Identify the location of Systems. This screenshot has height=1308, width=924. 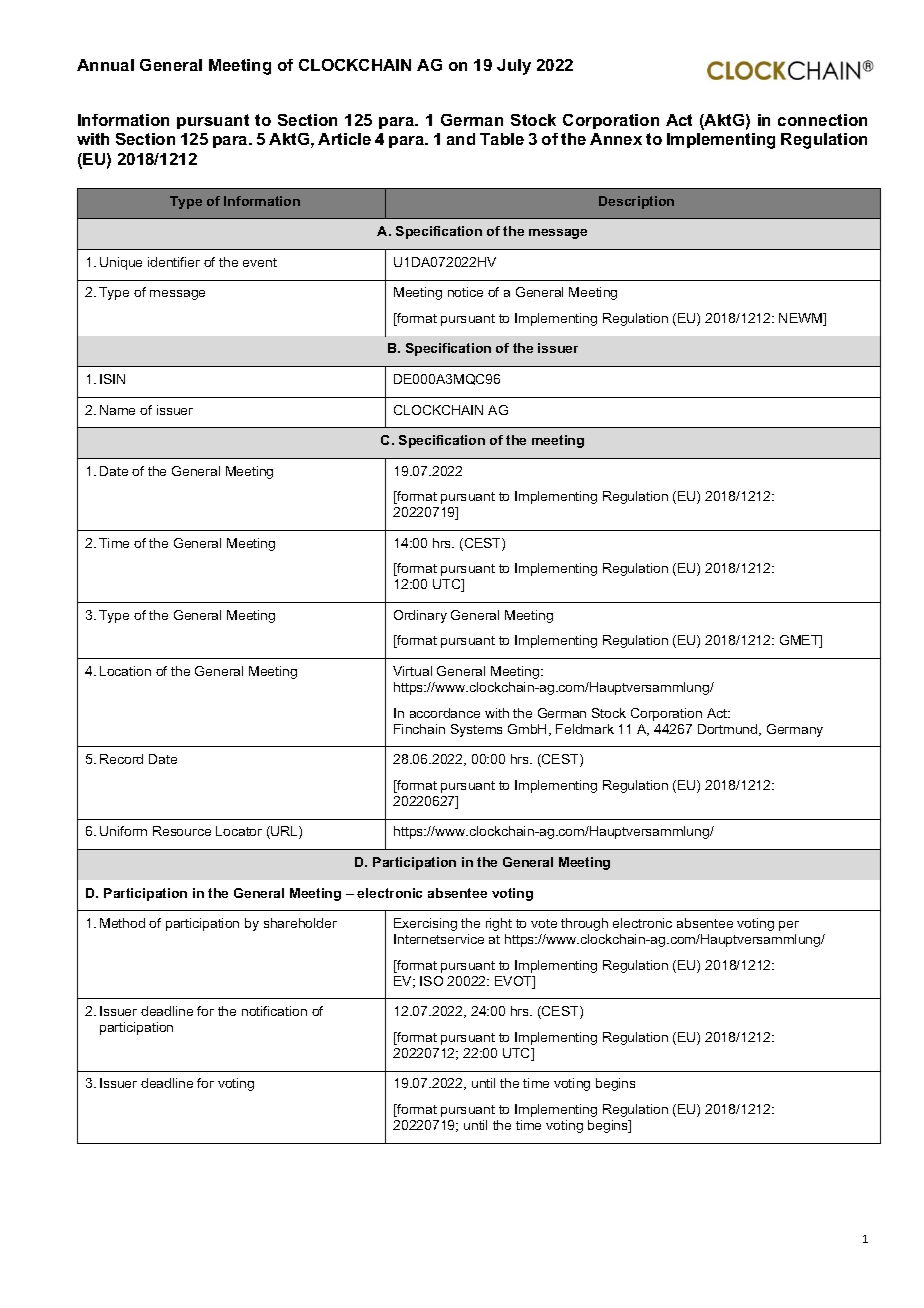
(476, 730).
